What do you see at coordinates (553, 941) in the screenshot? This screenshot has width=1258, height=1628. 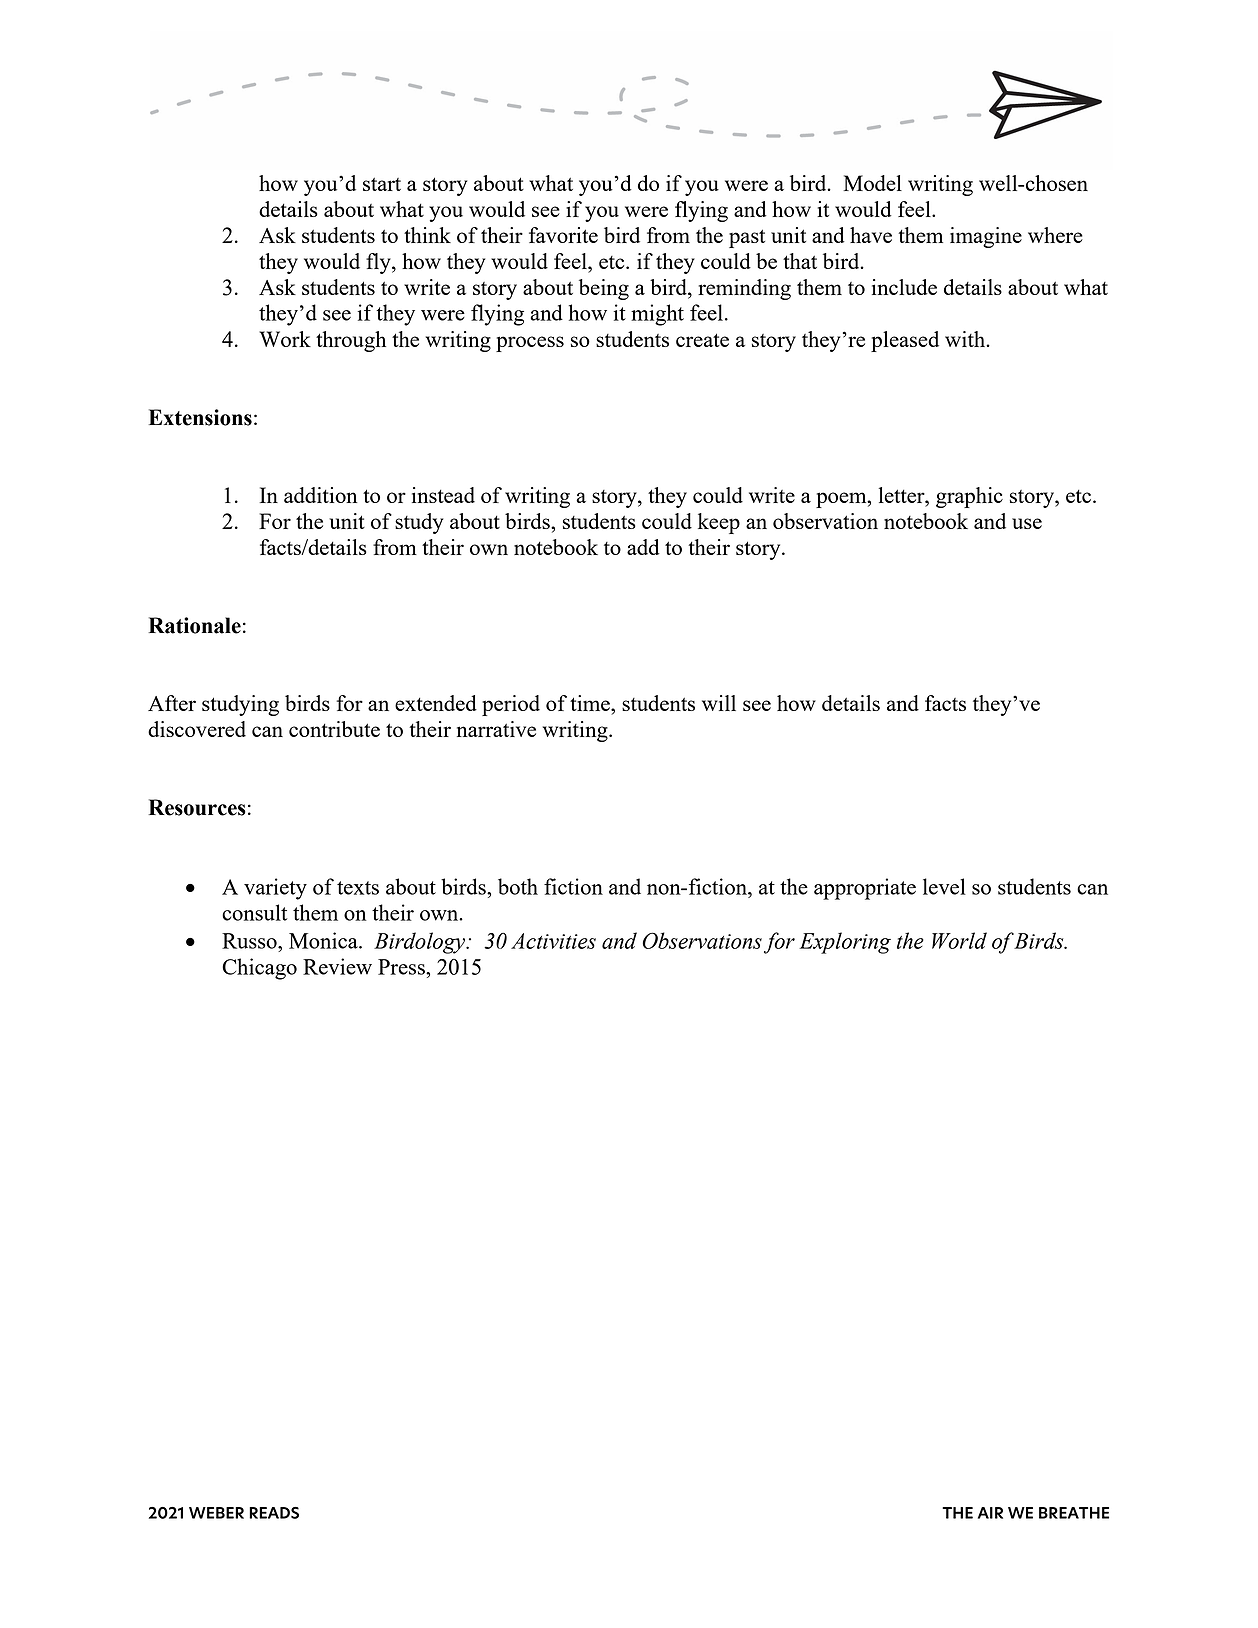 I see `Activities` at bounding box center [553, 941].
